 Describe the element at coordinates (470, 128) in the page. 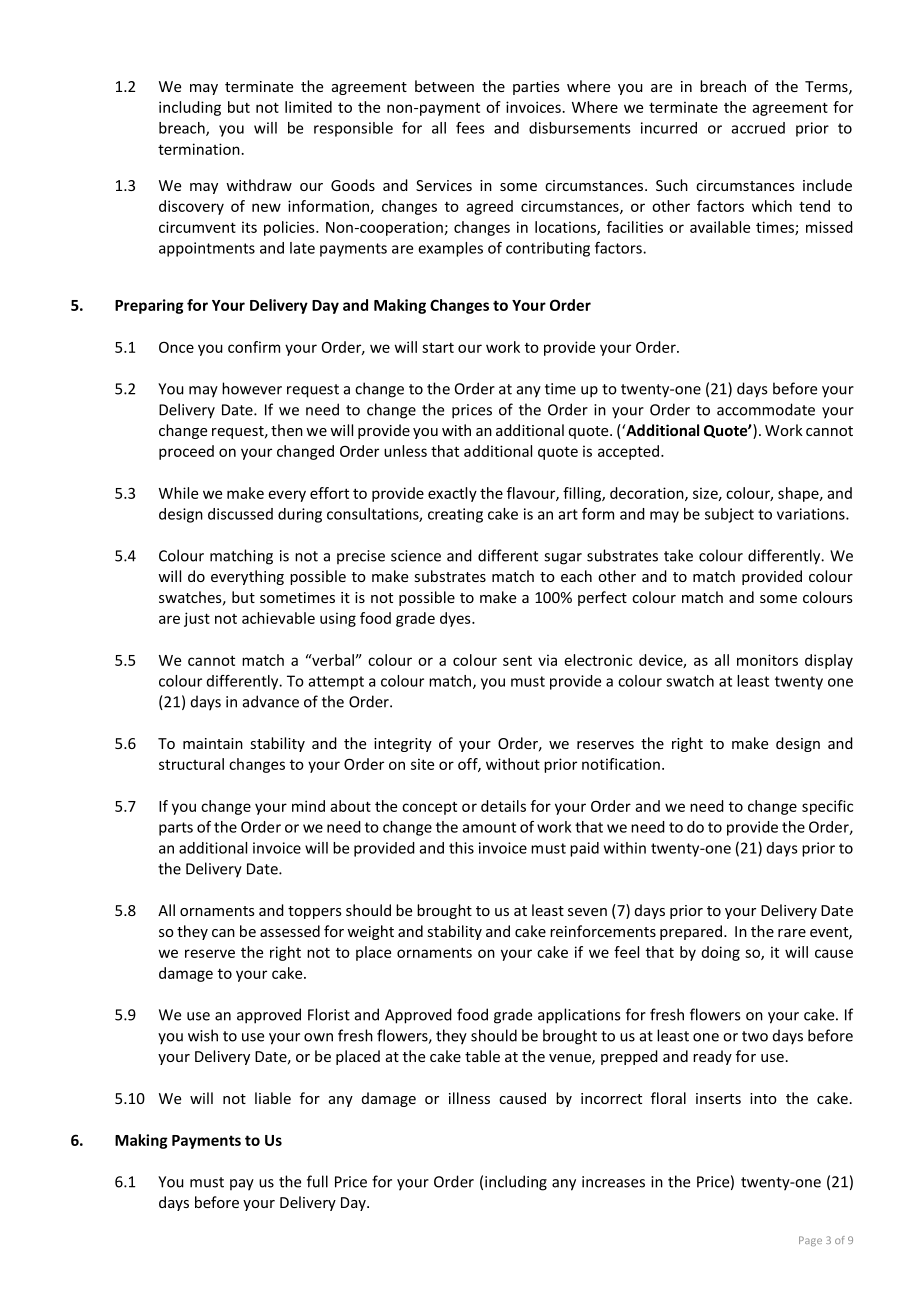

I see `fees` at that location.
